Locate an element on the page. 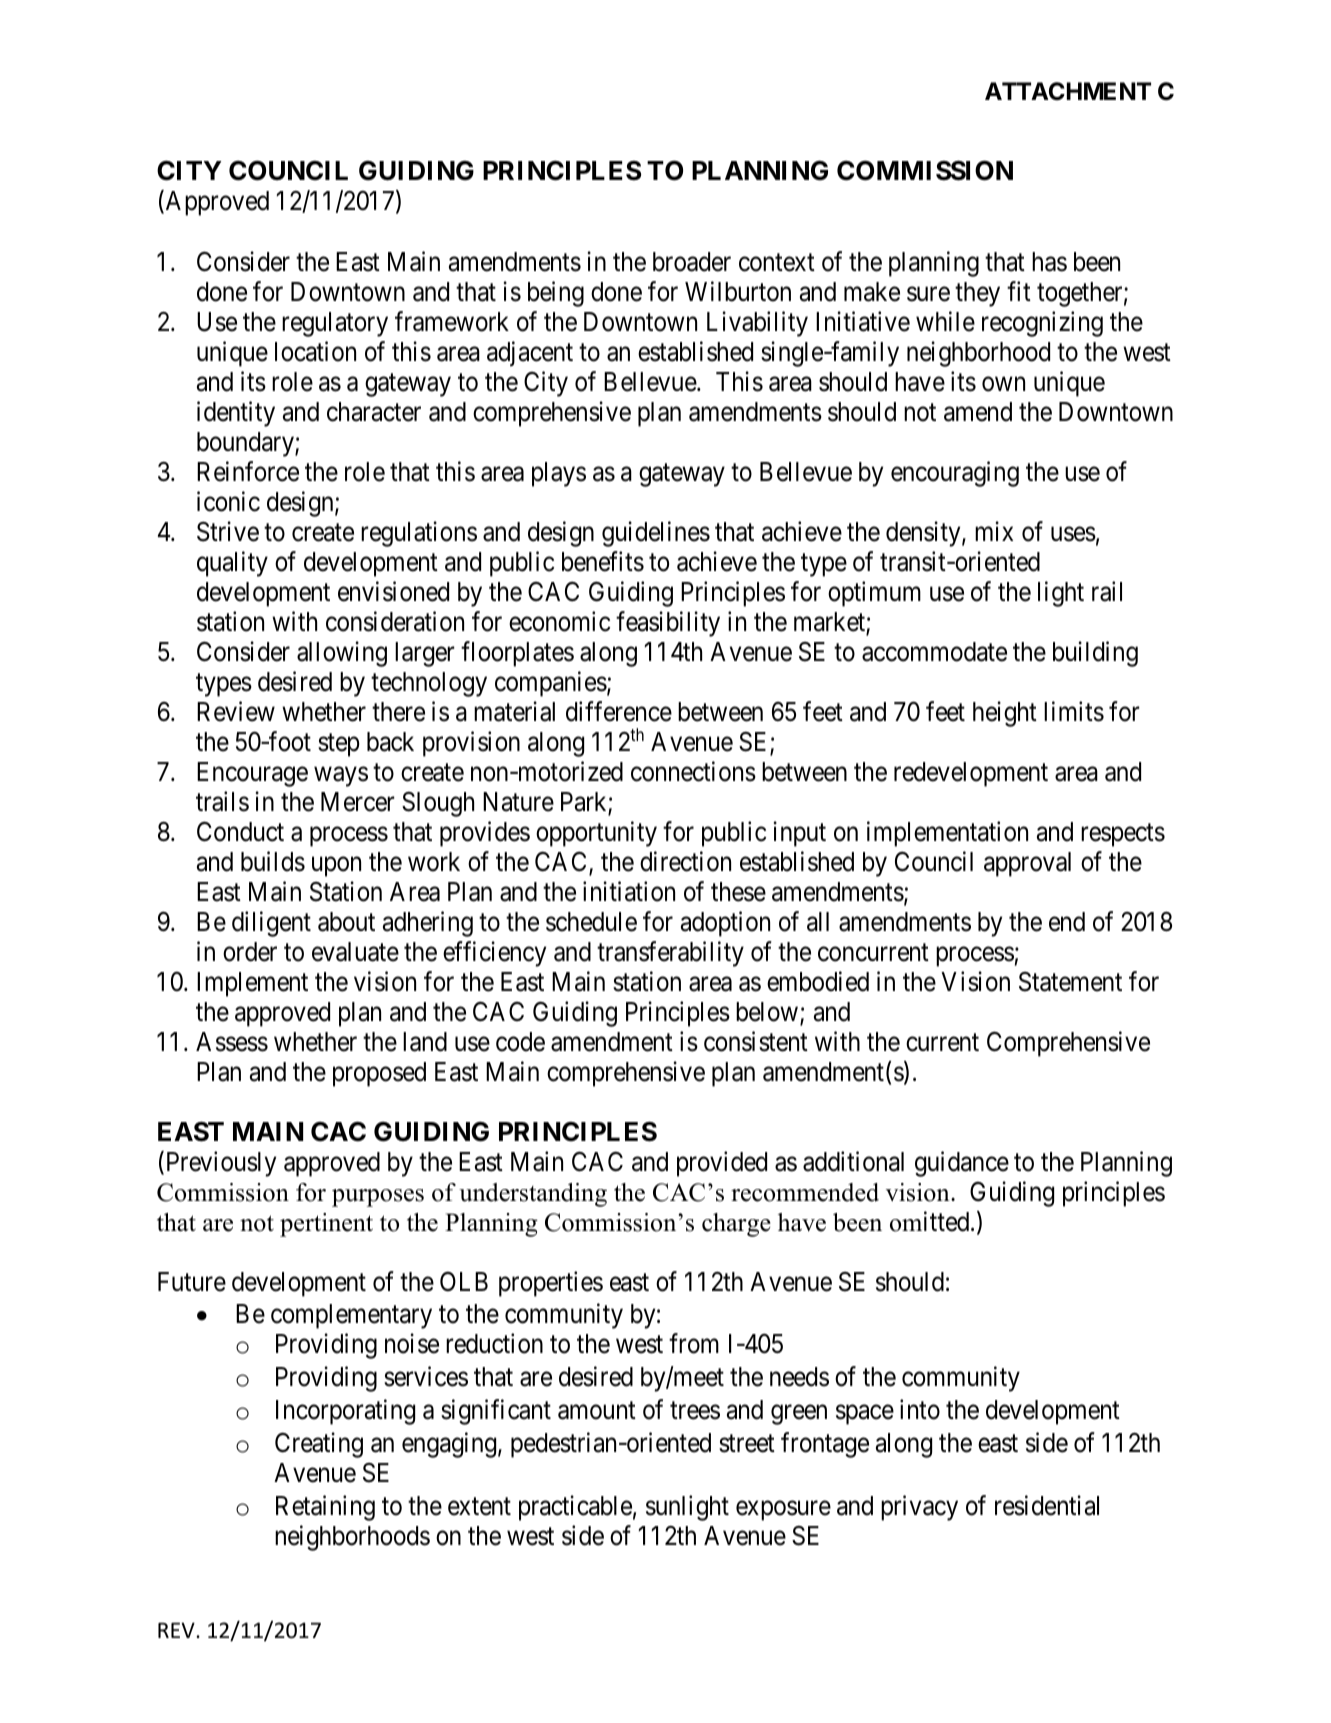 Image resolution: width=1331 pixels, height=1723 pixels. regulatory is located at coordinates (335, 324).
